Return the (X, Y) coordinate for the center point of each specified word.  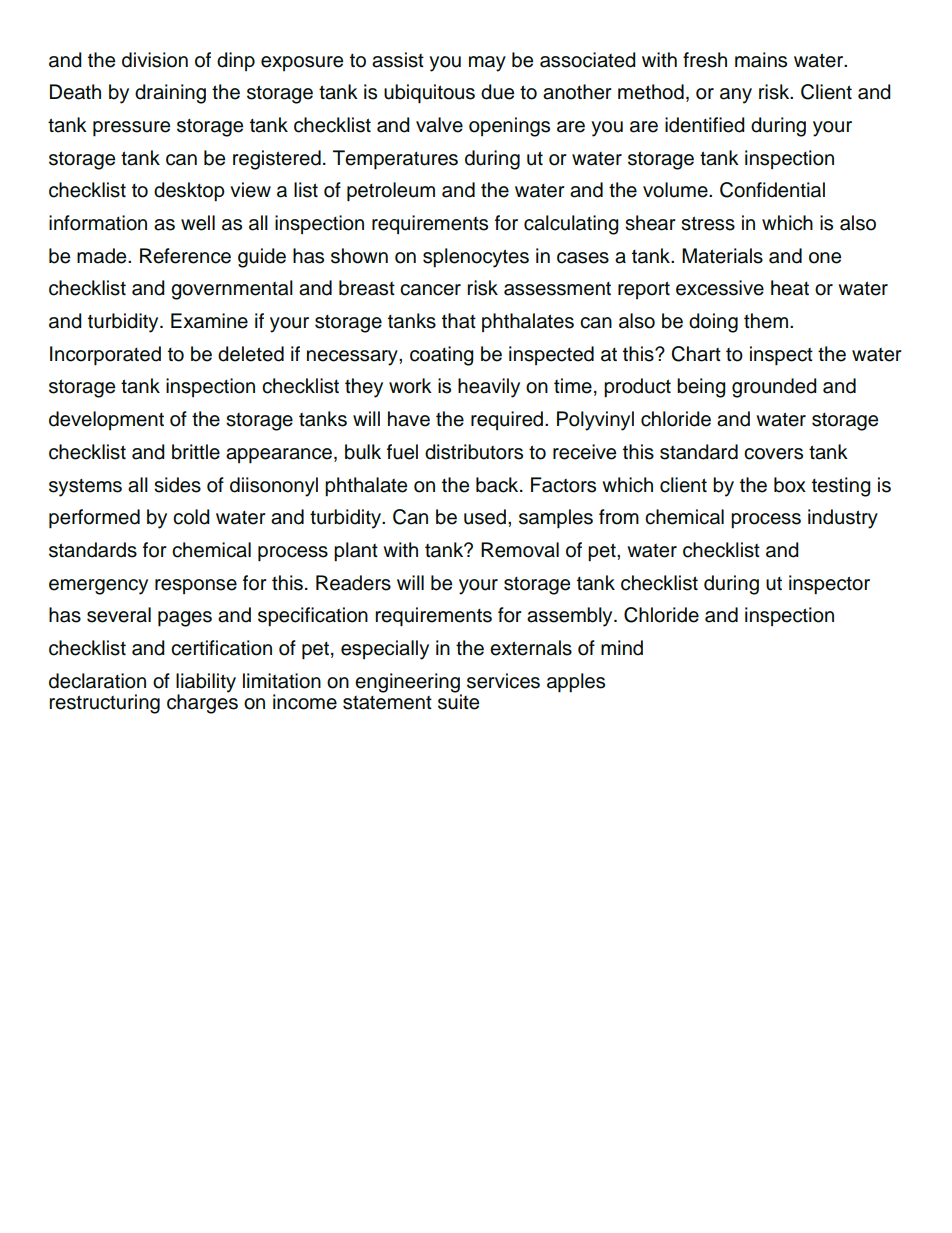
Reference (185, 256)
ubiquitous (429, 94)
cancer (430, 290)
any (736, 96)
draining (170, 94)
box (790, 485)
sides (177, 485)
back (498, 485)
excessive (720, 288)
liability (206, 684)
